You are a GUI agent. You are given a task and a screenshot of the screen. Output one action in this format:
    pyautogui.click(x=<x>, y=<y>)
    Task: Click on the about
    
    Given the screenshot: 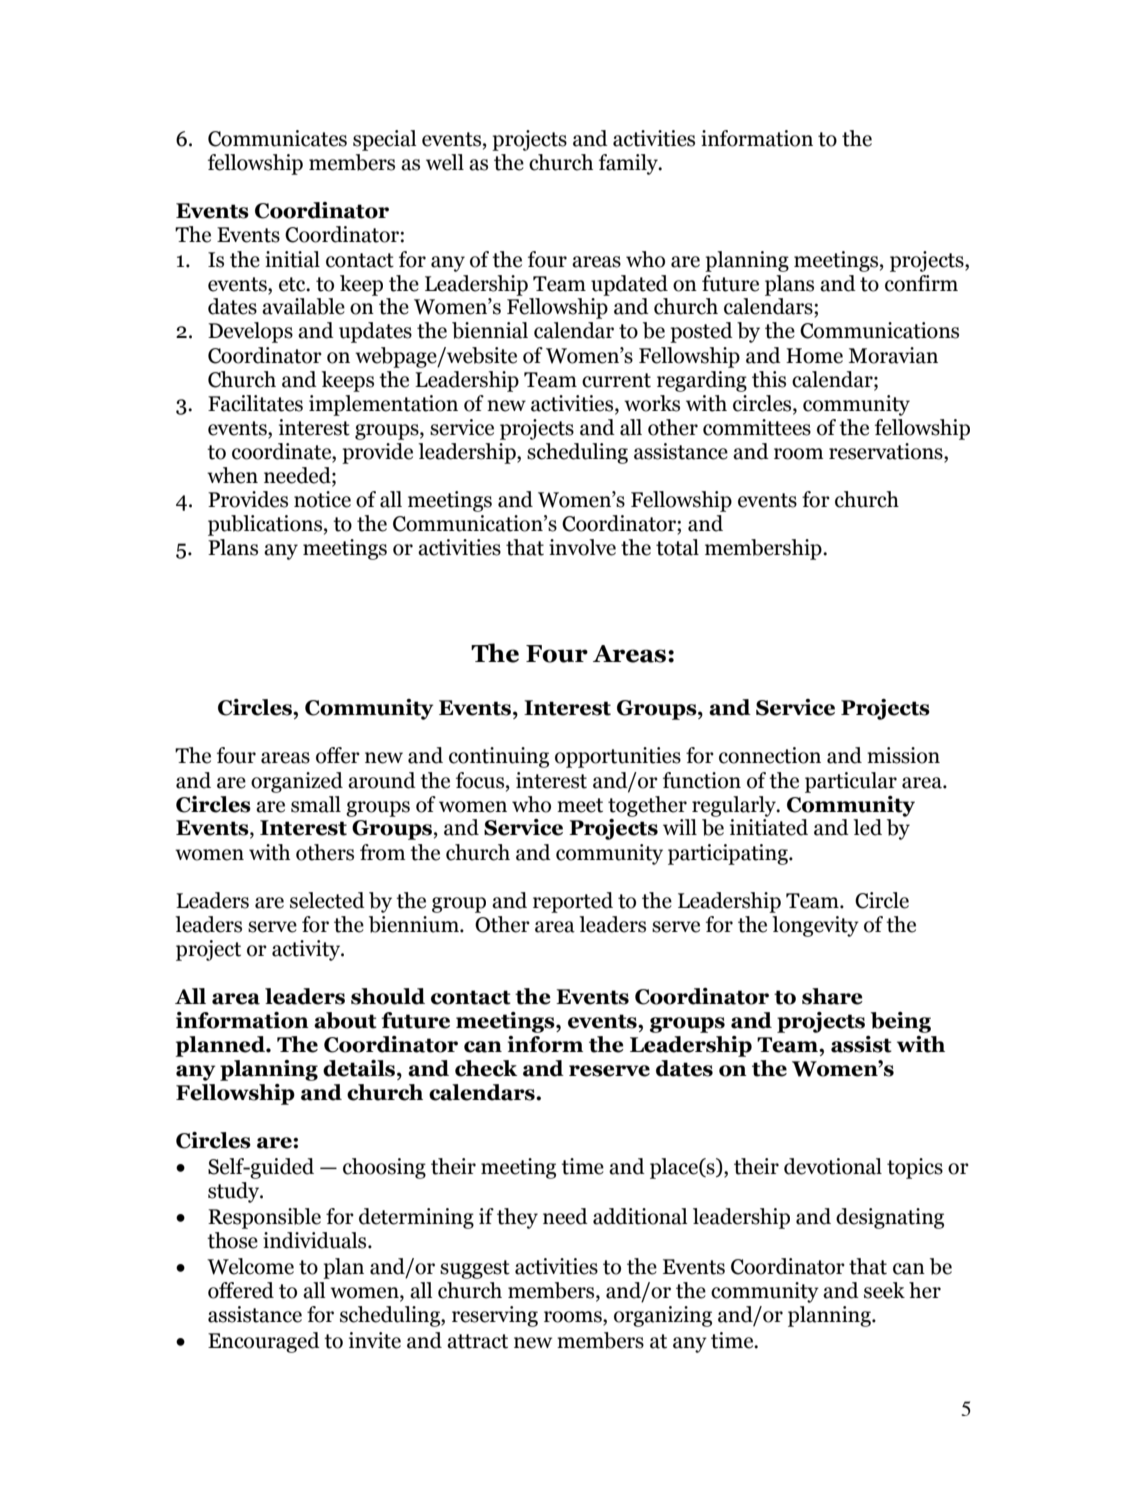 What is the action you would take?
    pyautogui.click(x=345, y=1020)
